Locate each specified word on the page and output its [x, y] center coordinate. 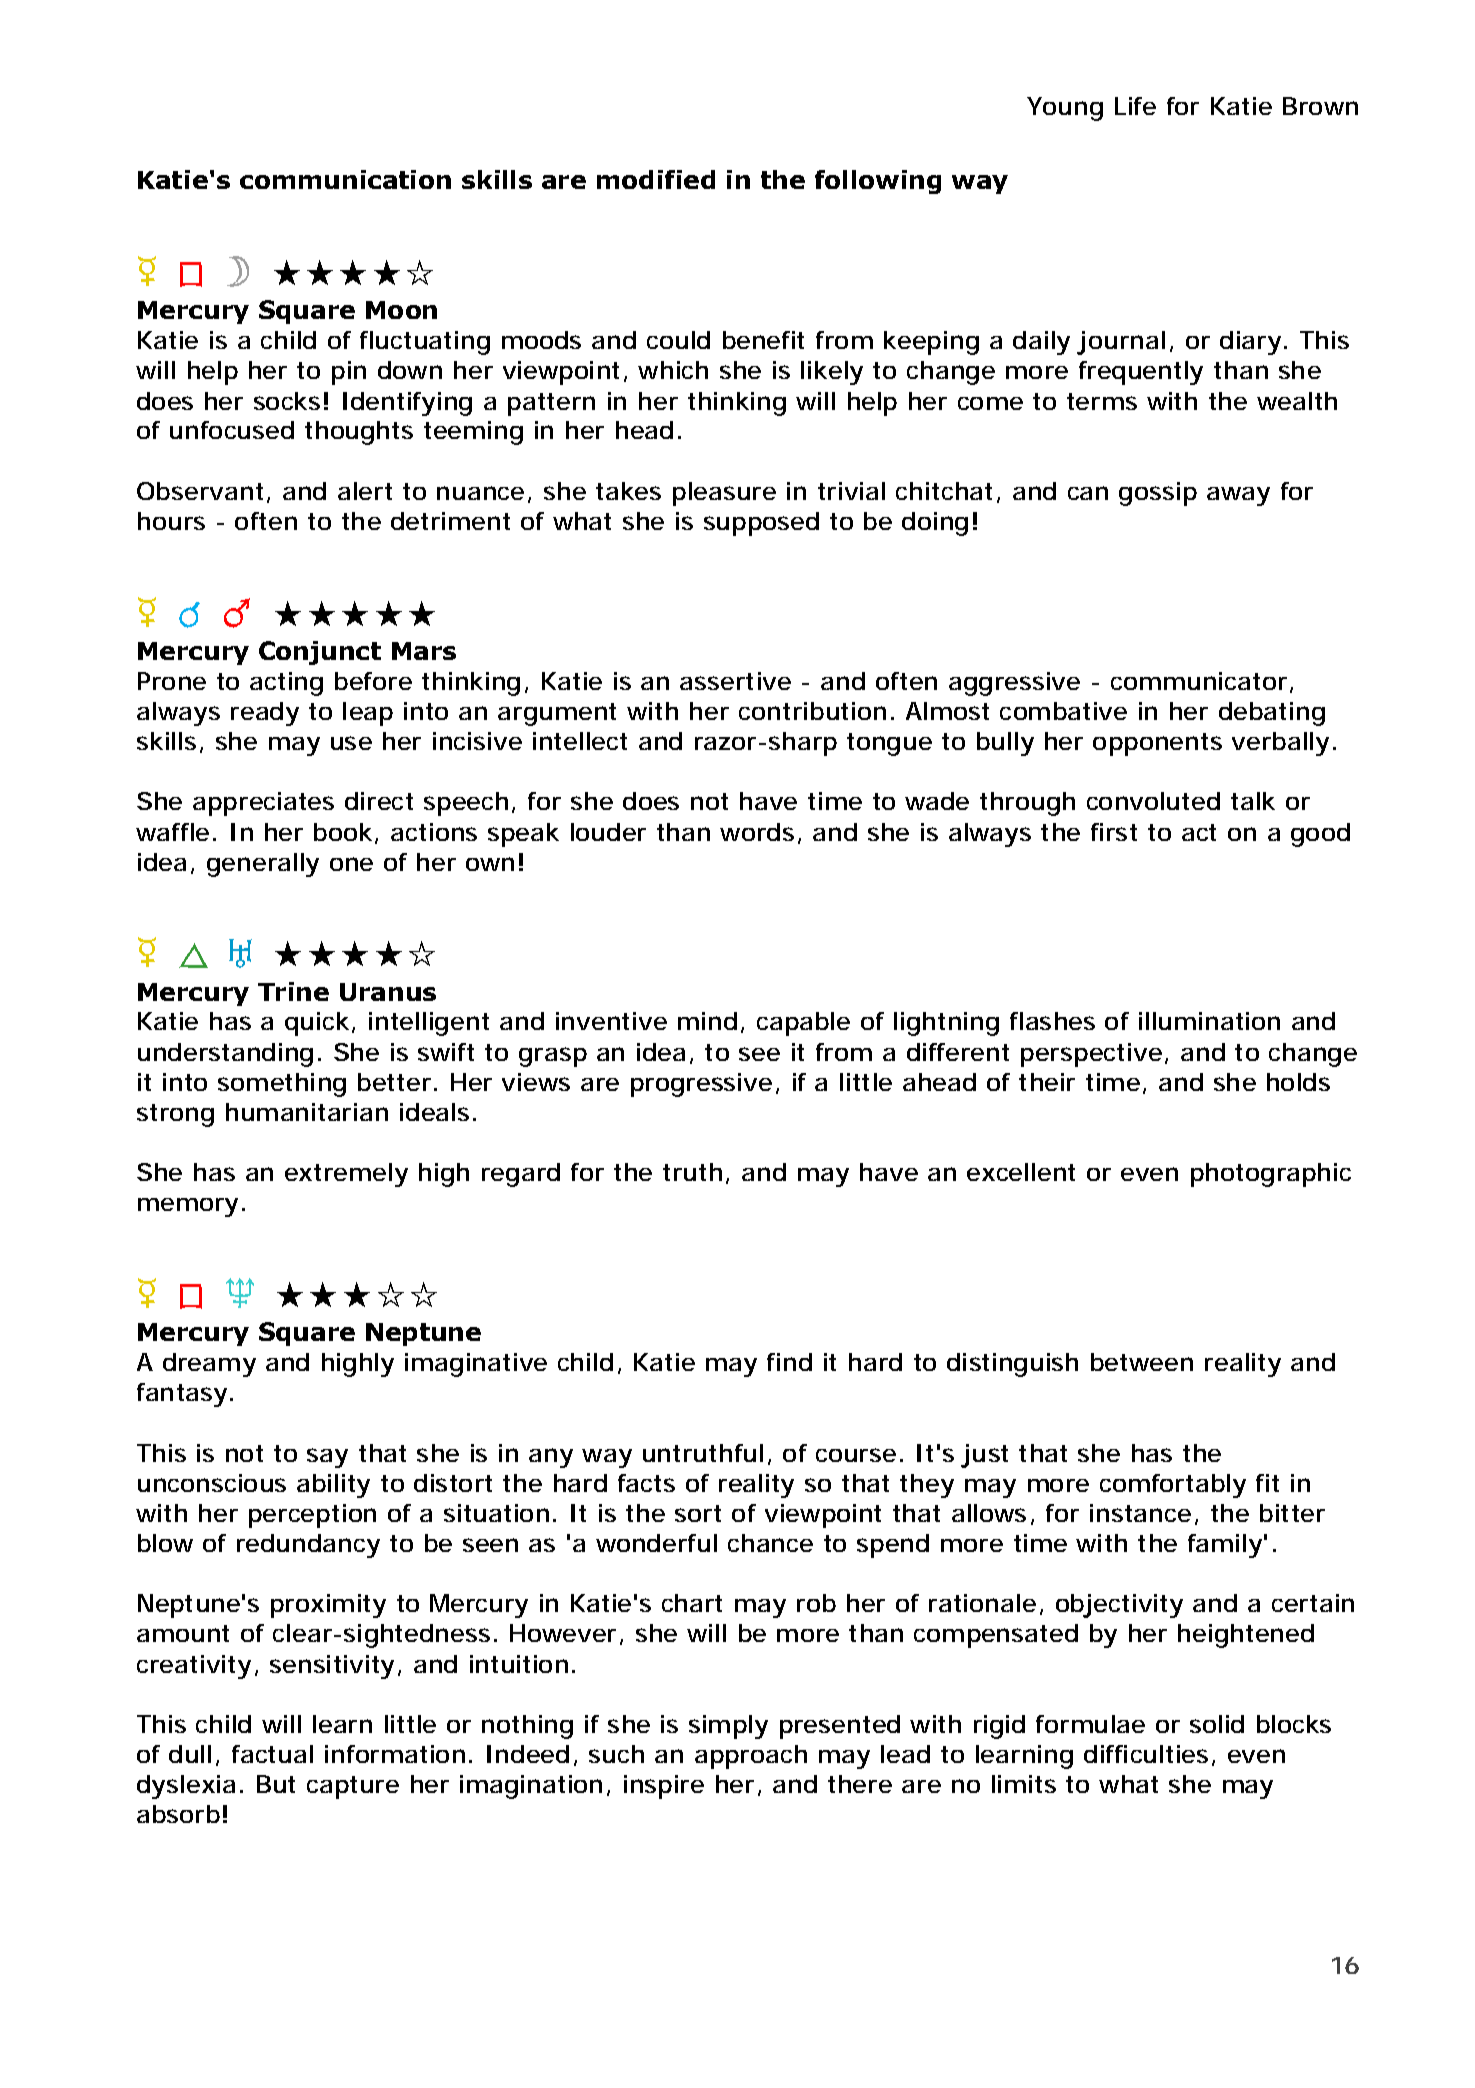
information [393, 1754]
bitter [1292, 1513]
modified [656, 179]
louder [608, 832]
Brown [1319, 106]
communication [345, 179]
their [1047, 1082]
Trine [293, 991]
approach [749, 1757]
